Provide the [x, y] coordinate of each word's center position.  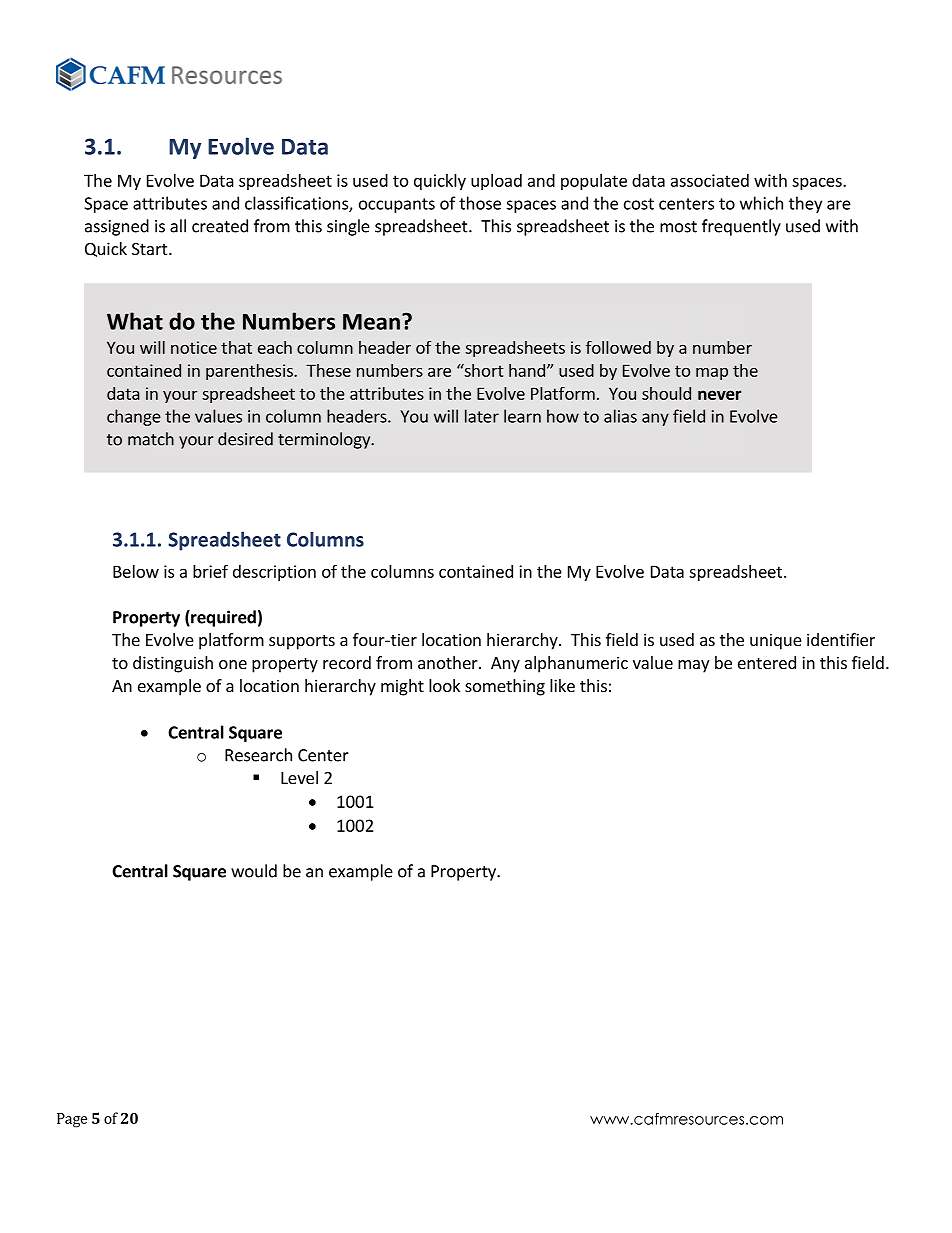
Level [299, 777]
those [480, 203]
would [254, 871]
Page [72, 1120]
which [761, 203]
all [178, 226]
